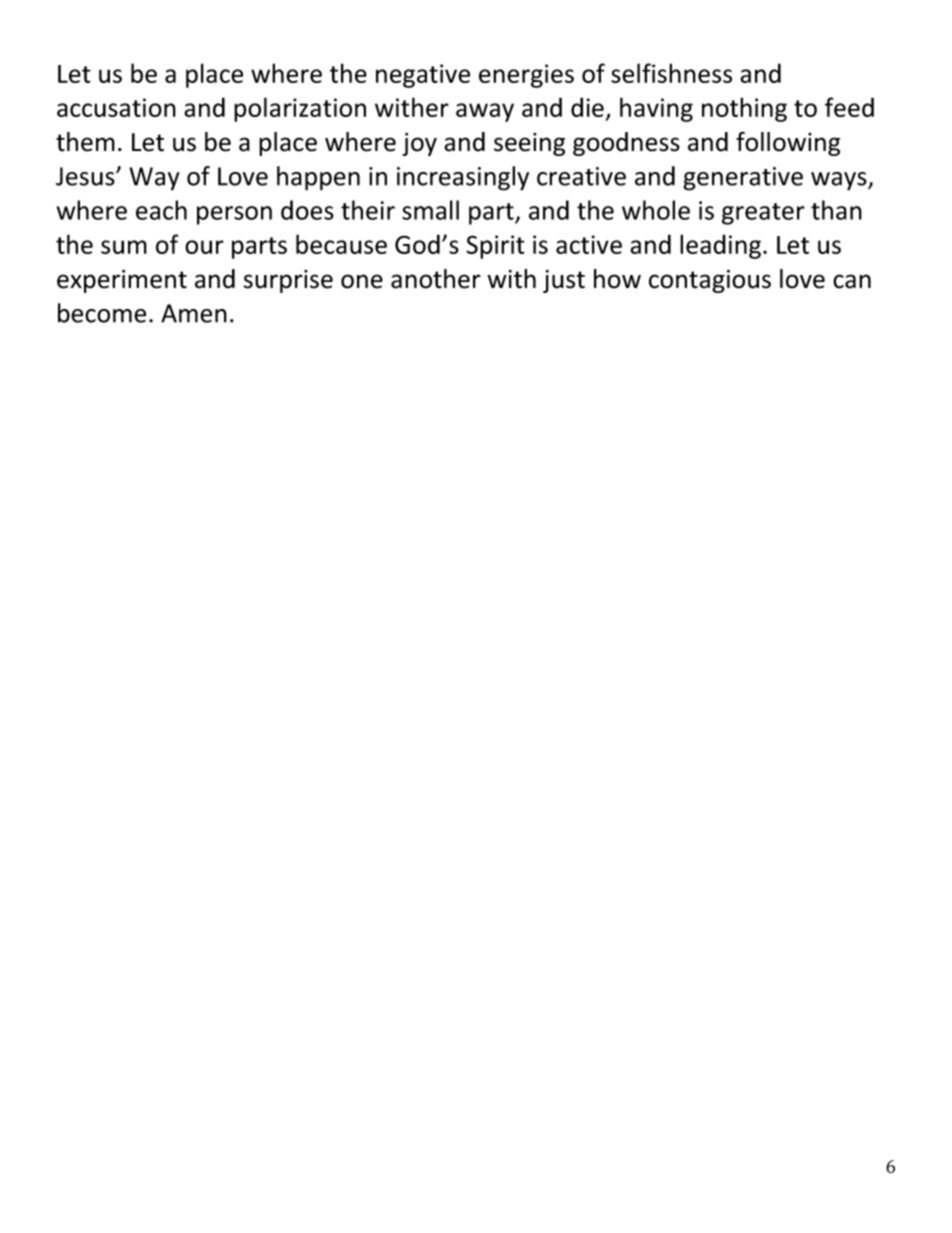 The image size is (952, 1233). I want to click on following, so click(788, 143).
